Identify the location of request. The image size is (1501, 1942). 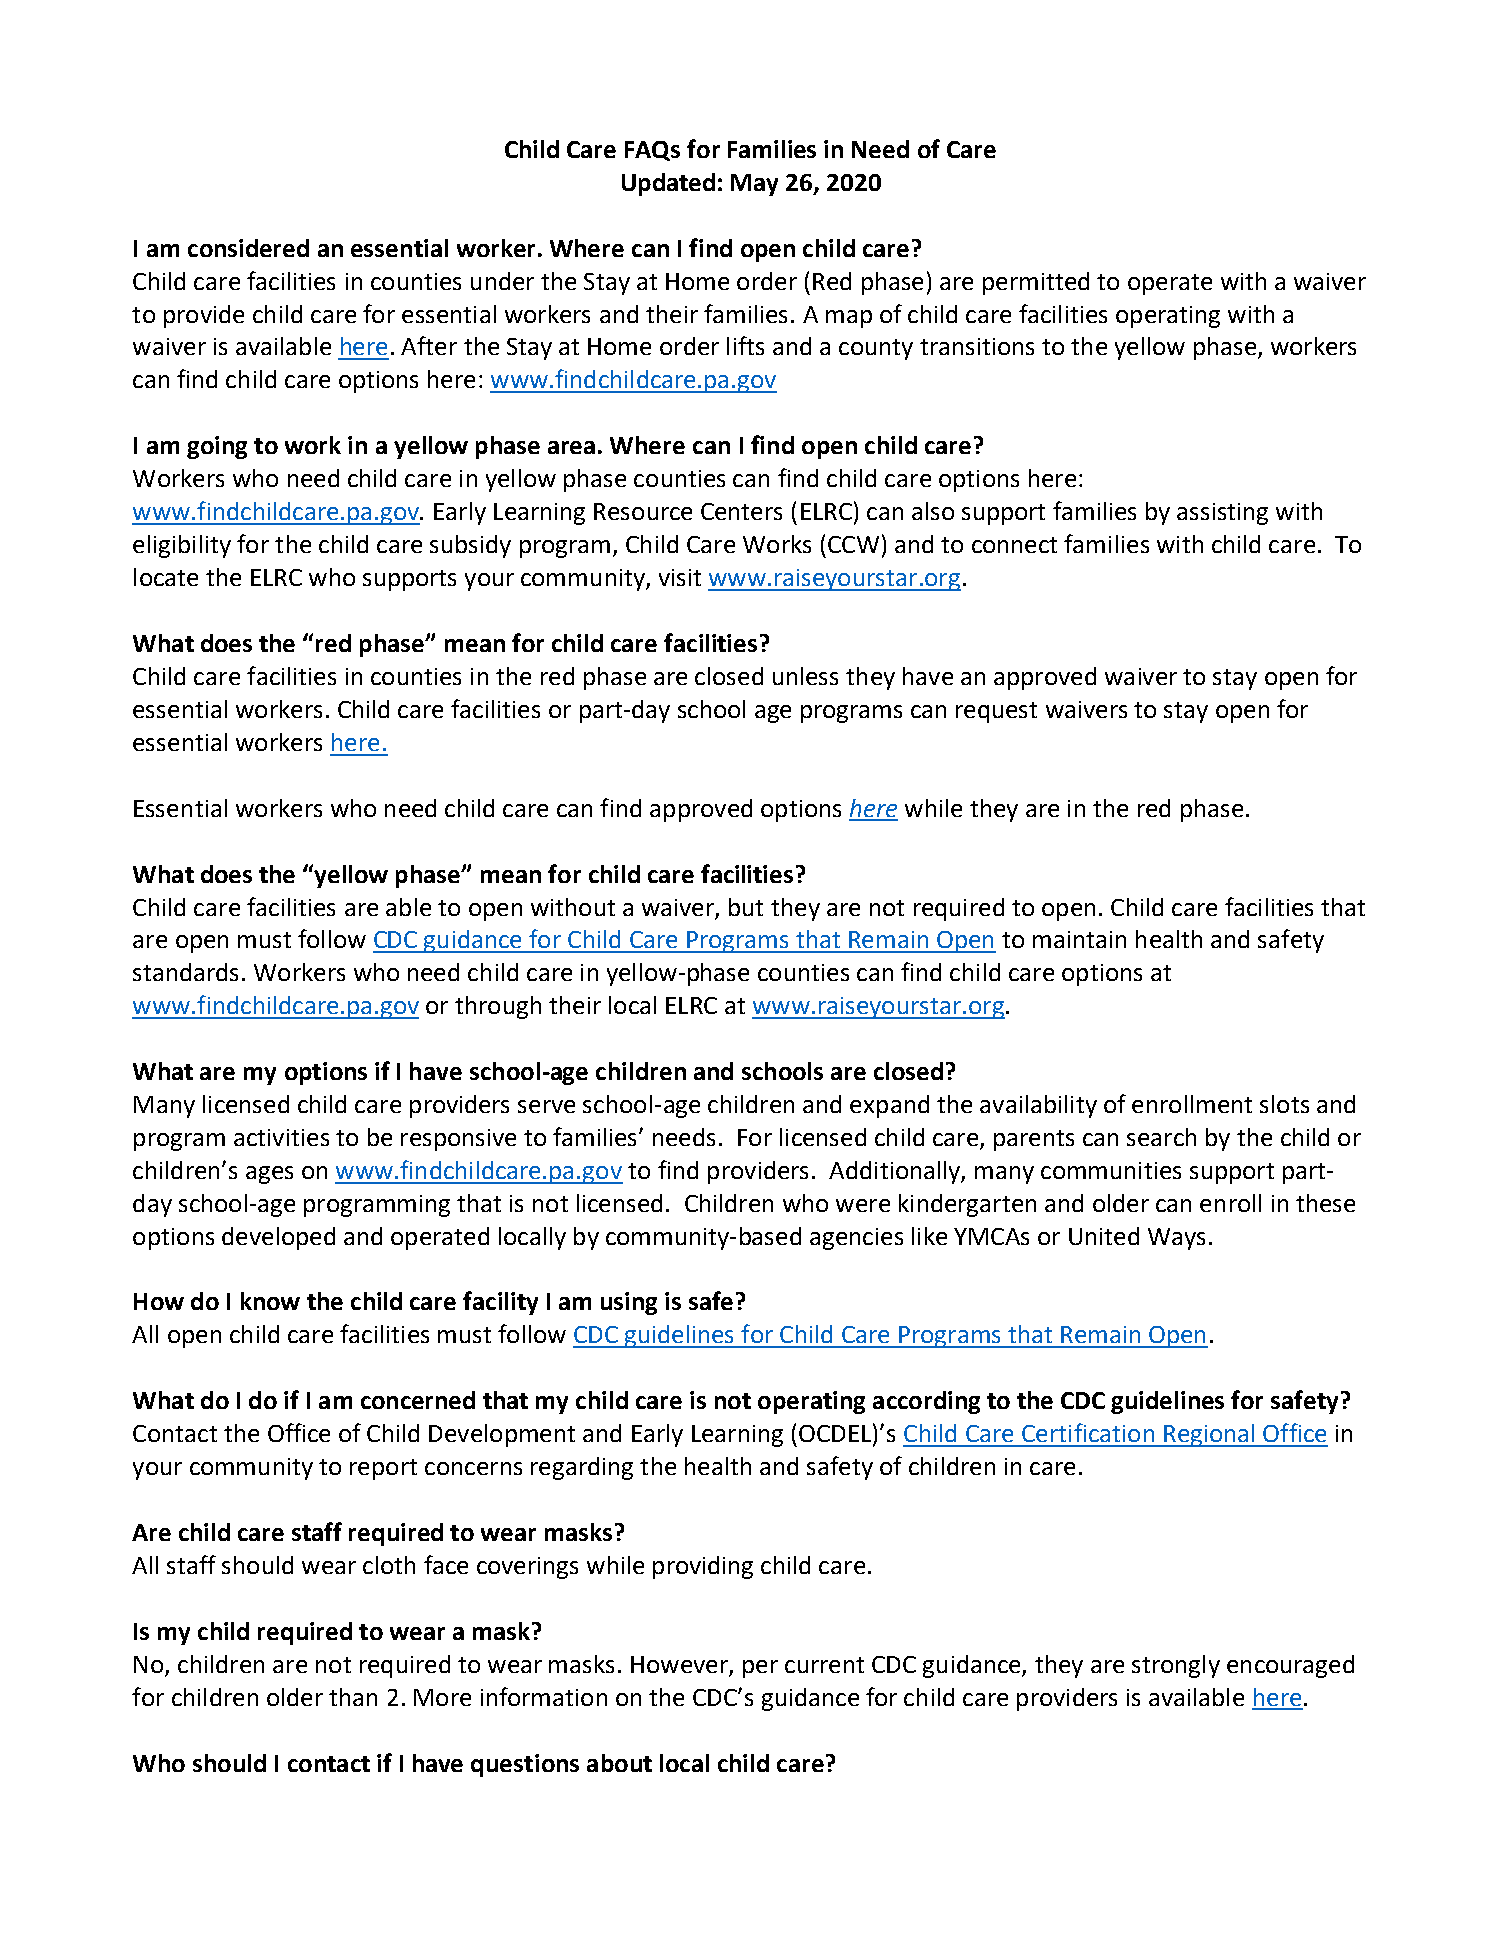
(996, 712).
